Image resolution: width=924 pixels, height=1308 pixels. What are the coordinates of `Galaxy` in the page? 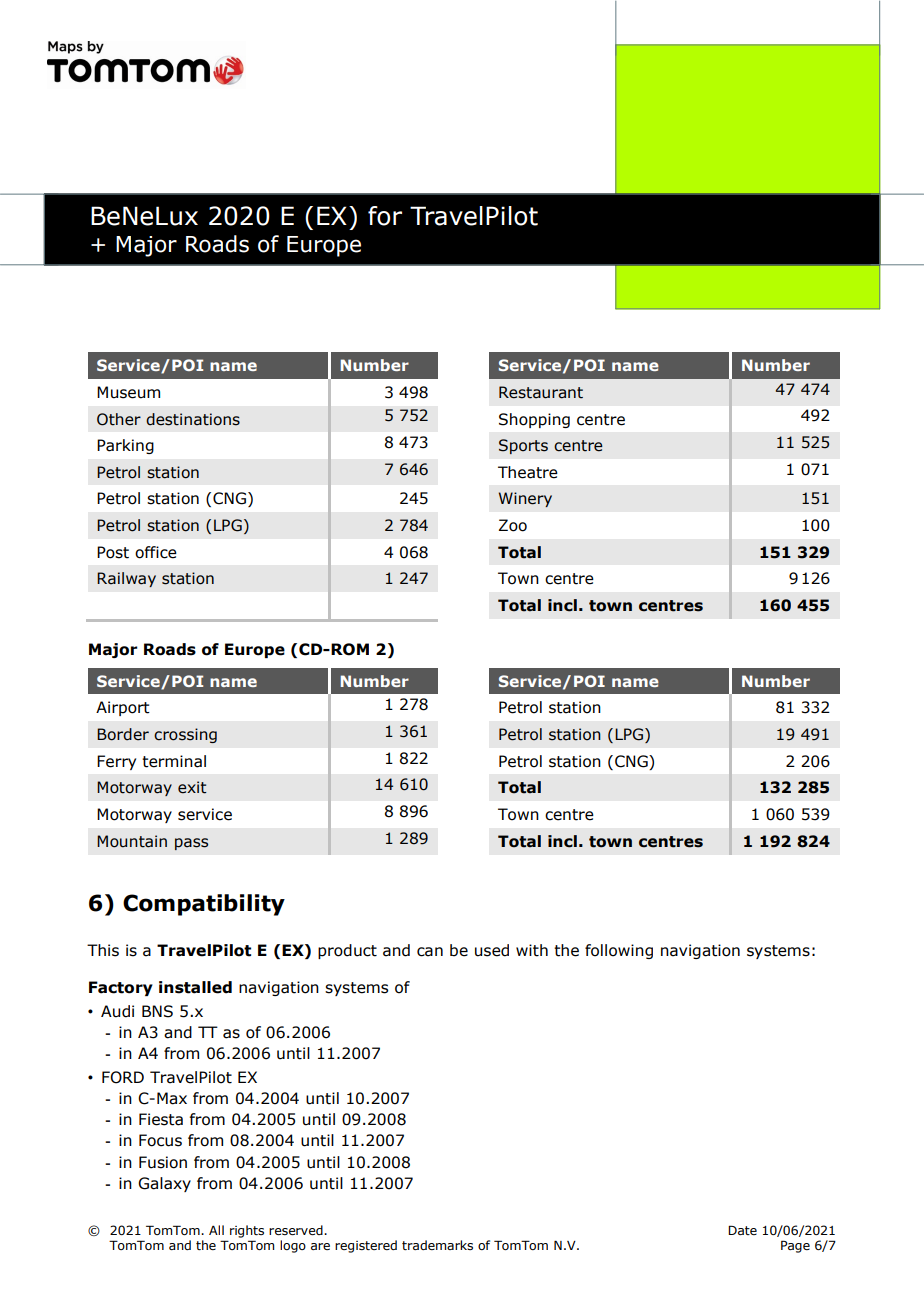 It's located at (164, 1184).
